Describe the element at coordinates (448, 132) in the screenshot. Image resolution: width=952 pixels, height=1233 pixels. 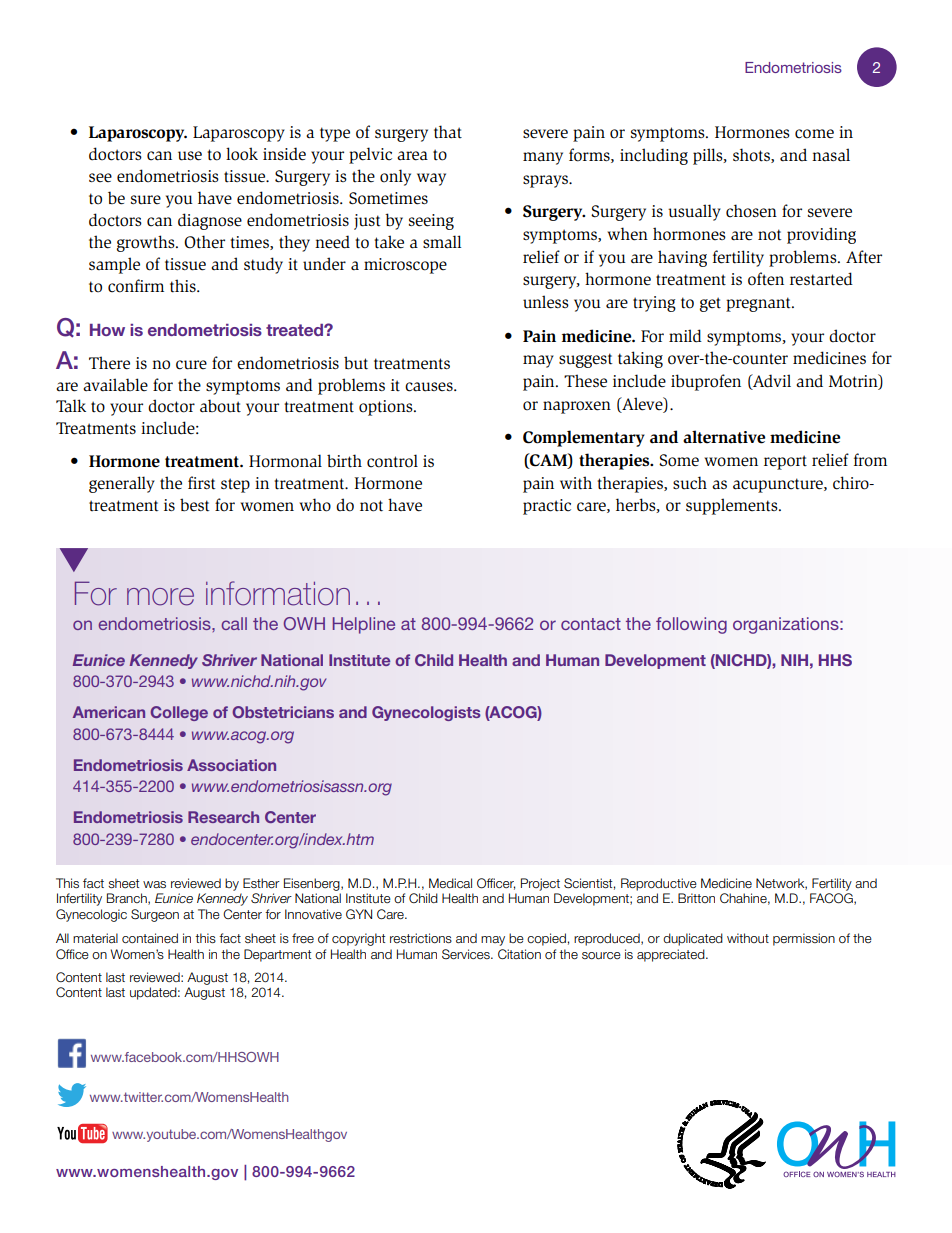
I see `that` at that location.
